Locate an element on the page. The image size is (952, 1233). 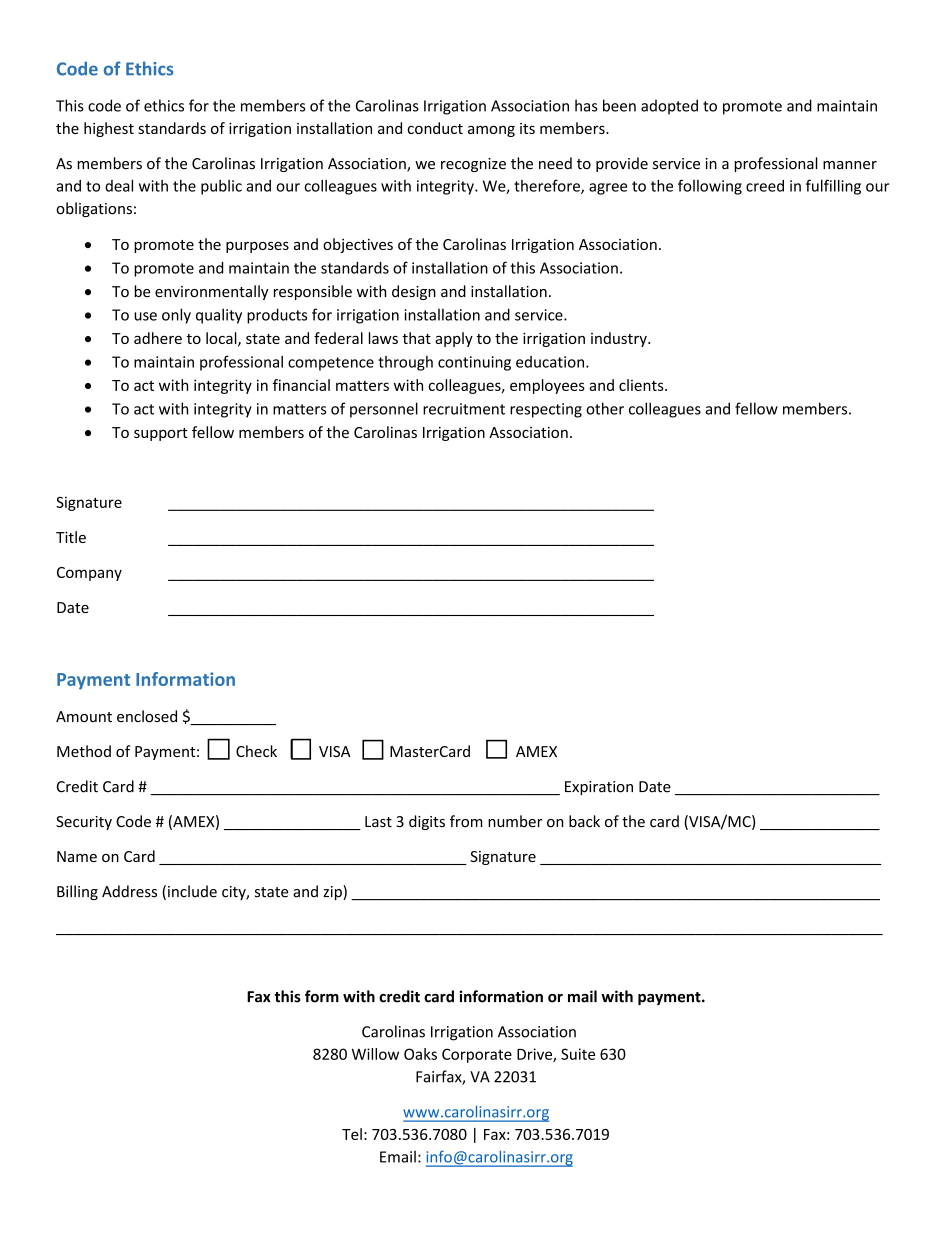
Corporate is located at coordinates (477, 1055).
